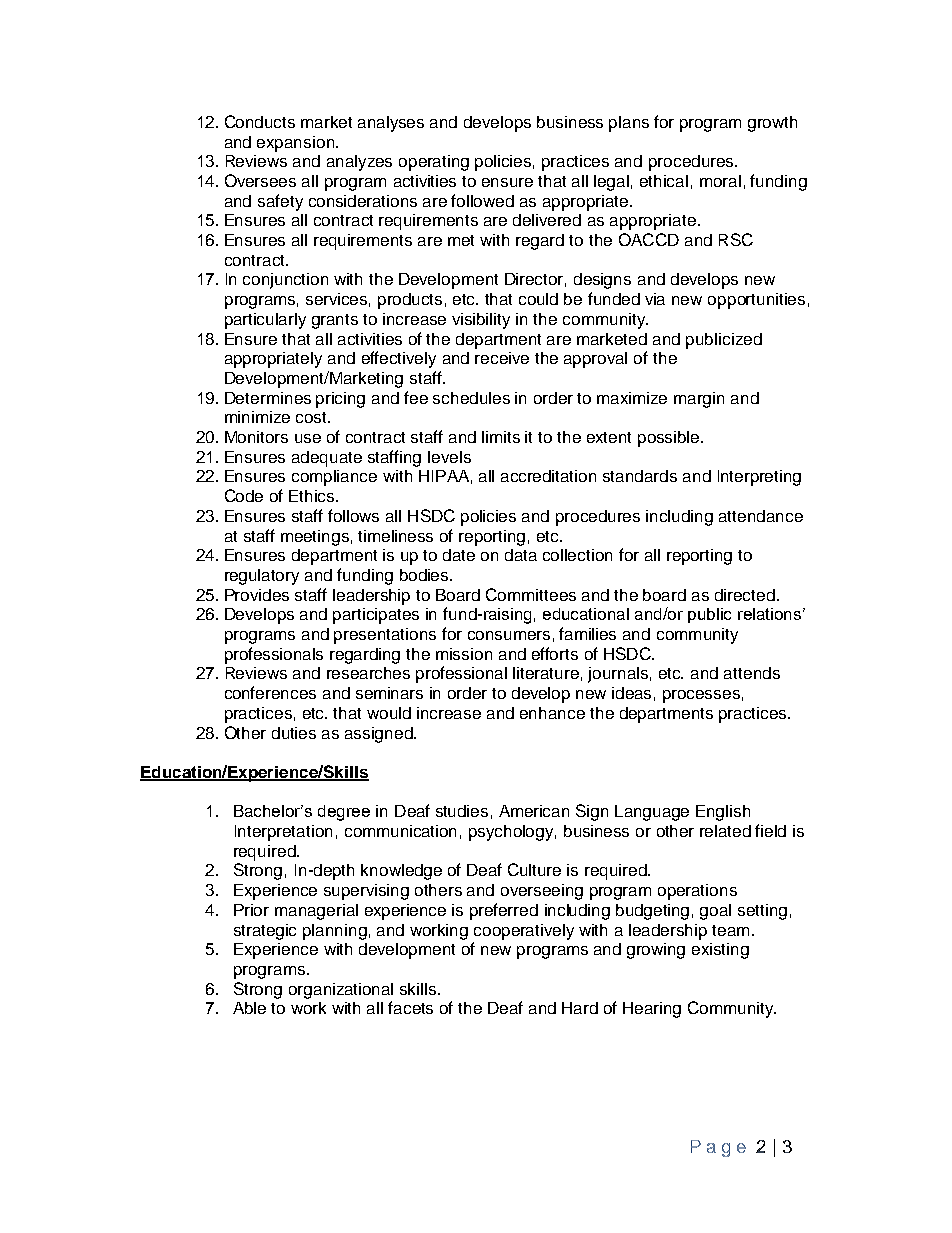 The image size is (952, 1233). I want to click on regulatory, so click(262, 577).
